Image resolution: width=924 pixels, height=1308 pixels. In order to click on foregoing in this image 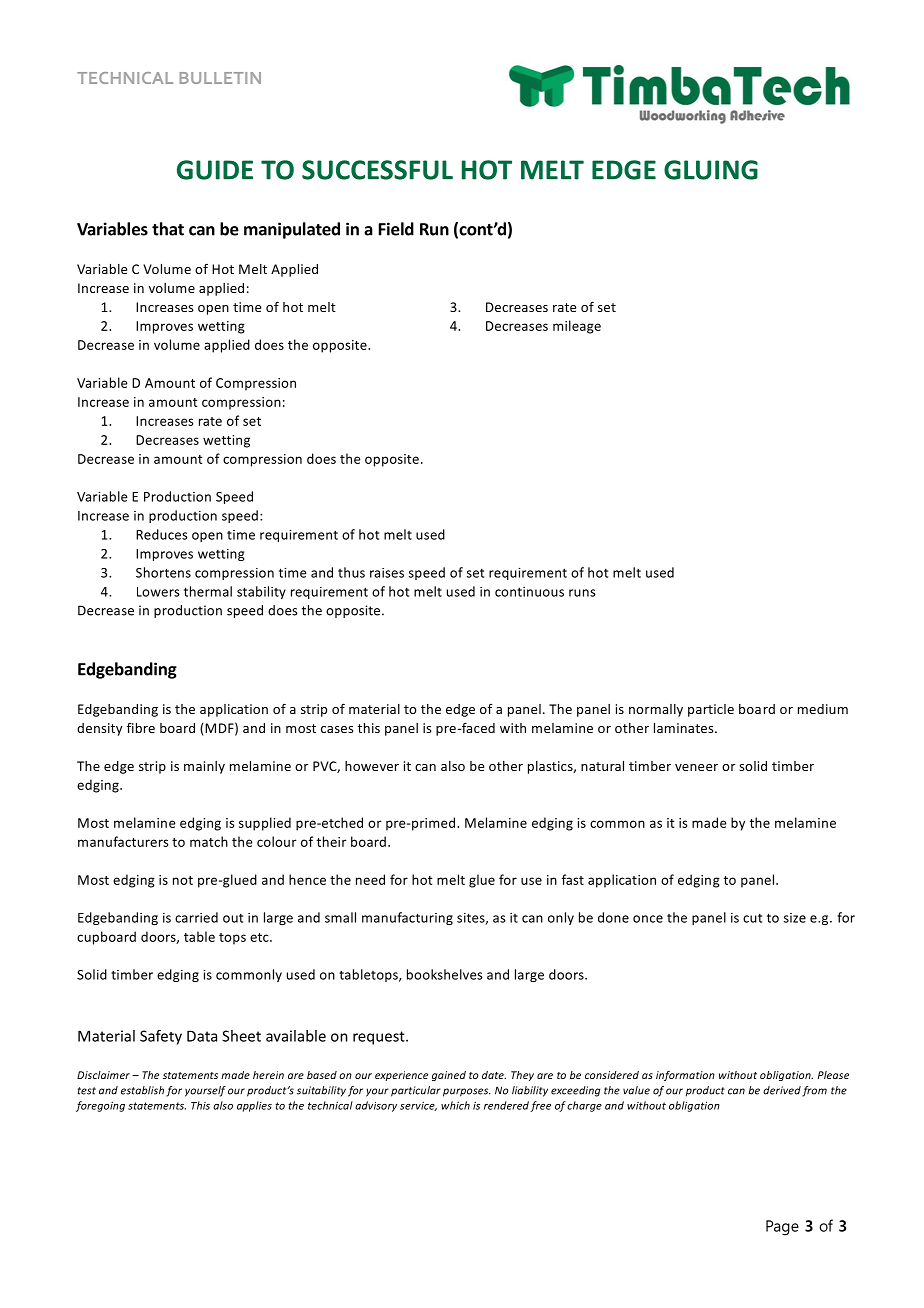, I will do `click(100, 1106)`.
